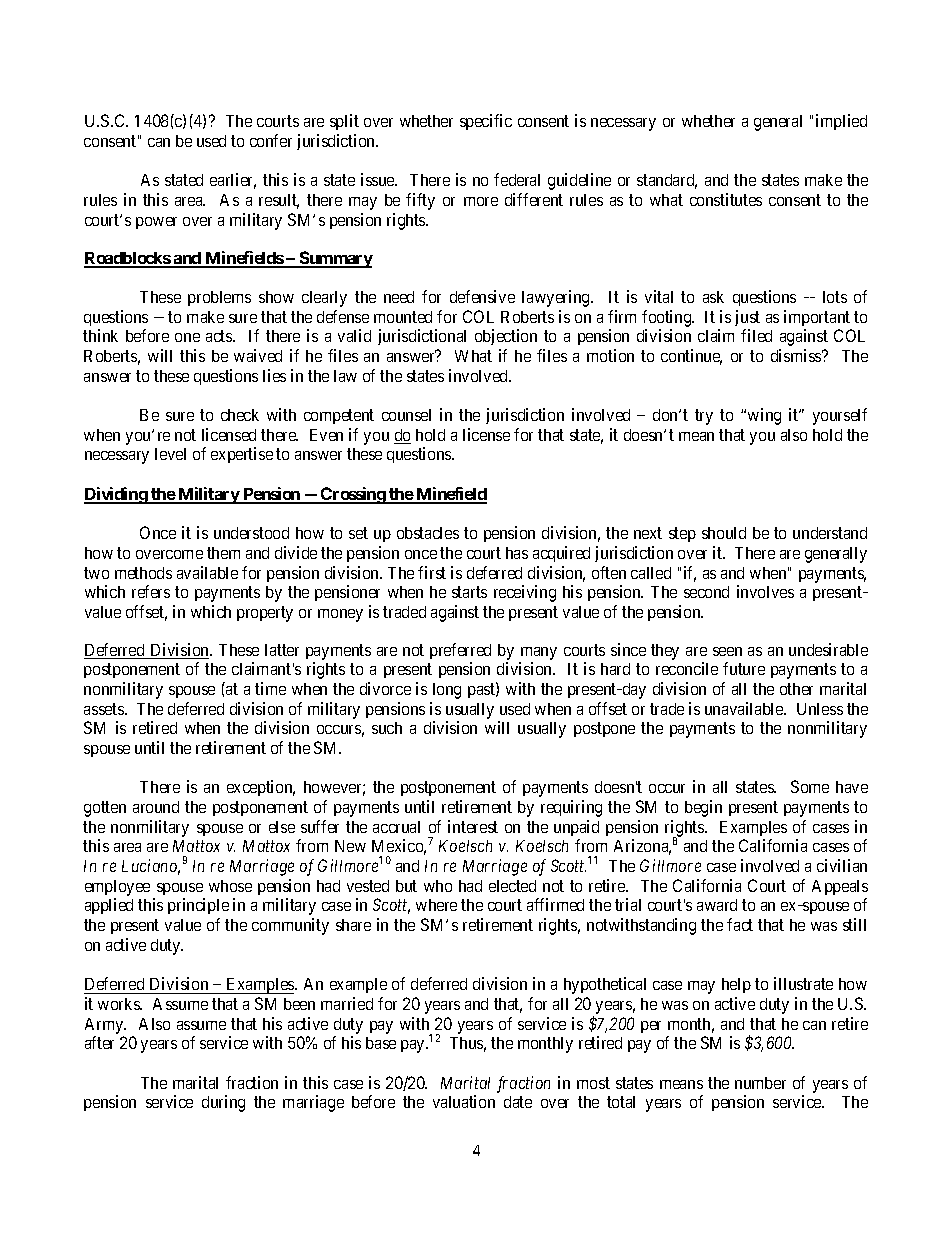  What do you see at coordinates (223, 1103) in the document?
I see `during` at bounding box center [223, 1103].
